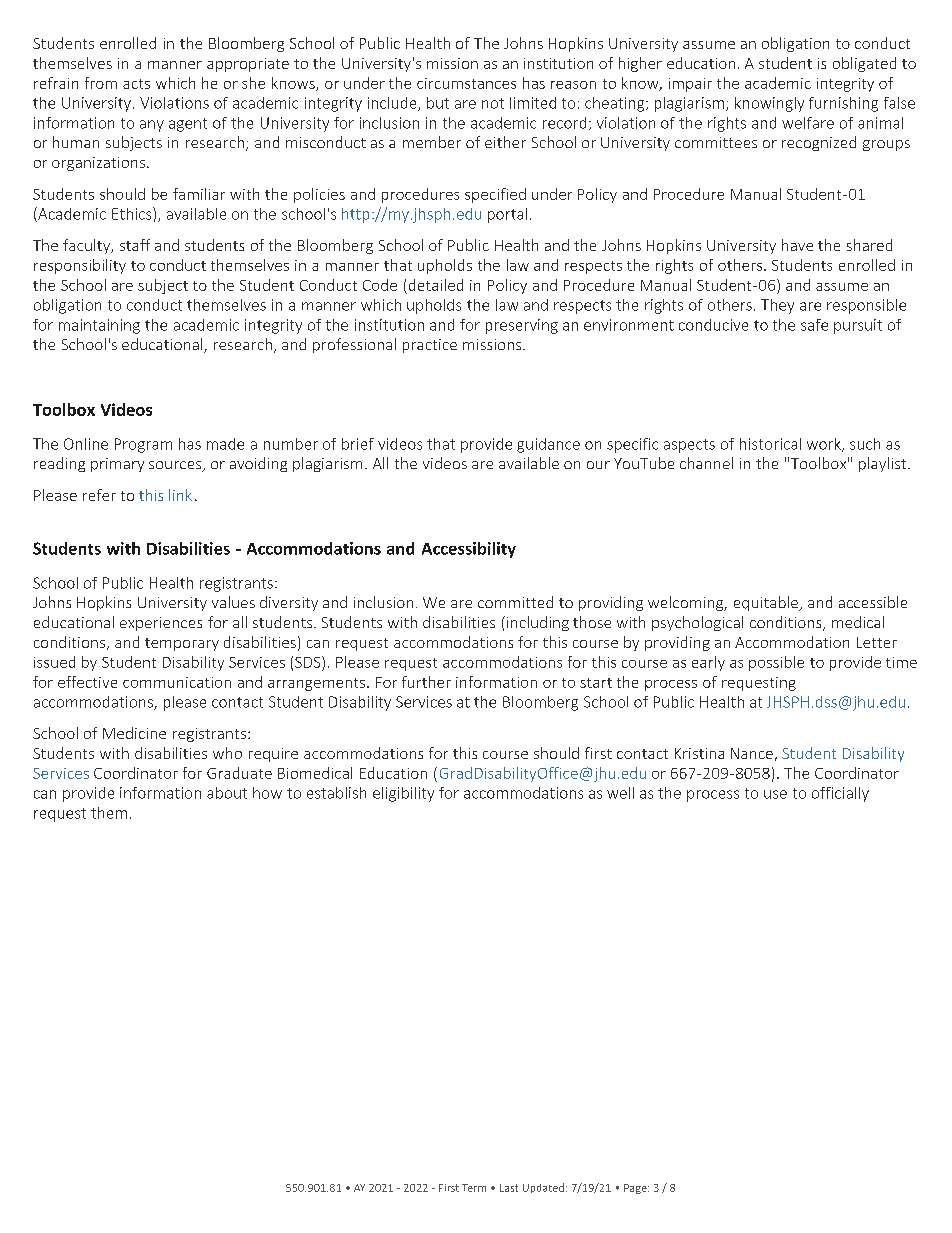 This image has width=952, height=1233. I want to click on welfare, so click(808, 123).
